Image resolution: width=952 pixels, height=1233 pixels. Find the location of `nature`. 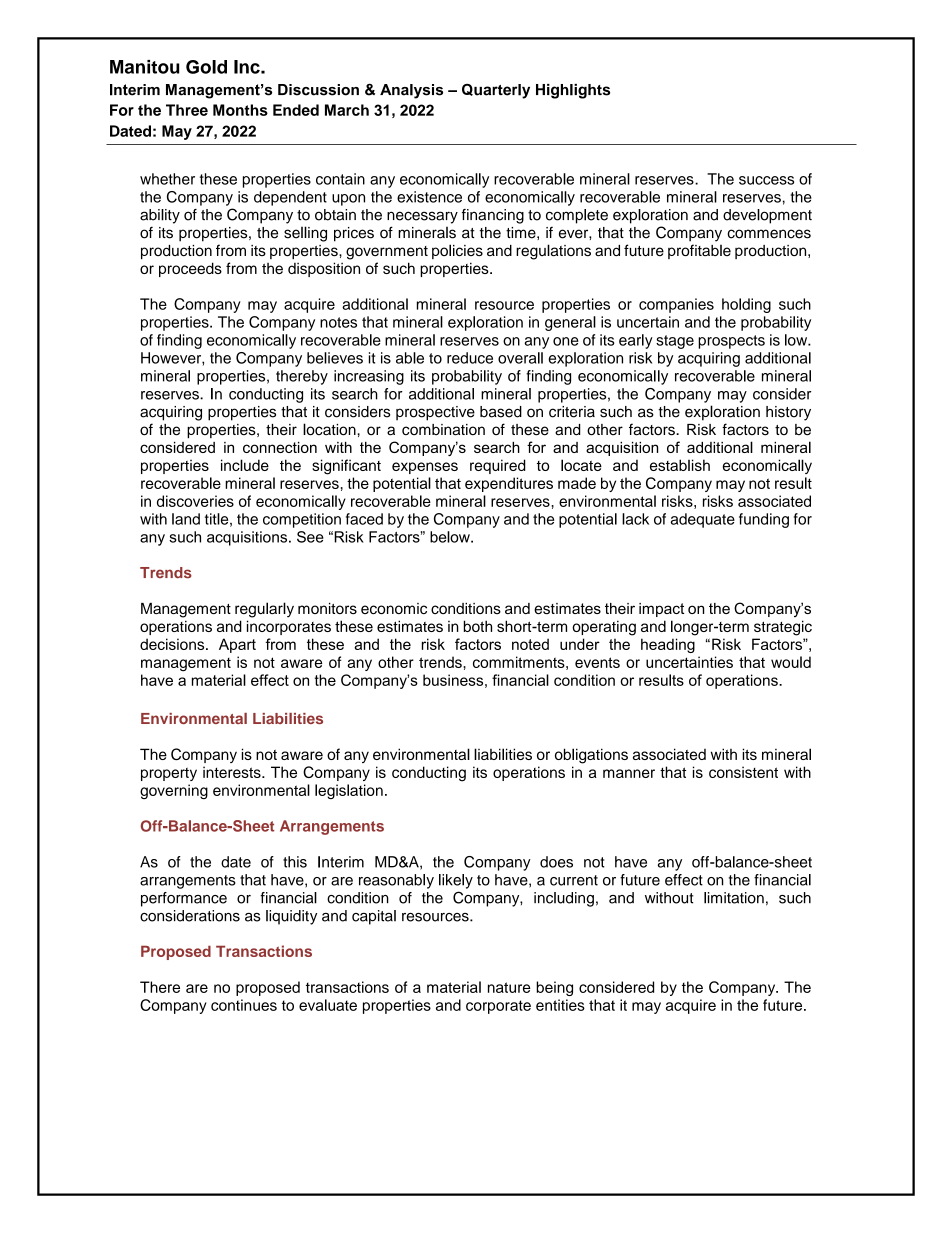

nature is located at coordinates (509, 987).
